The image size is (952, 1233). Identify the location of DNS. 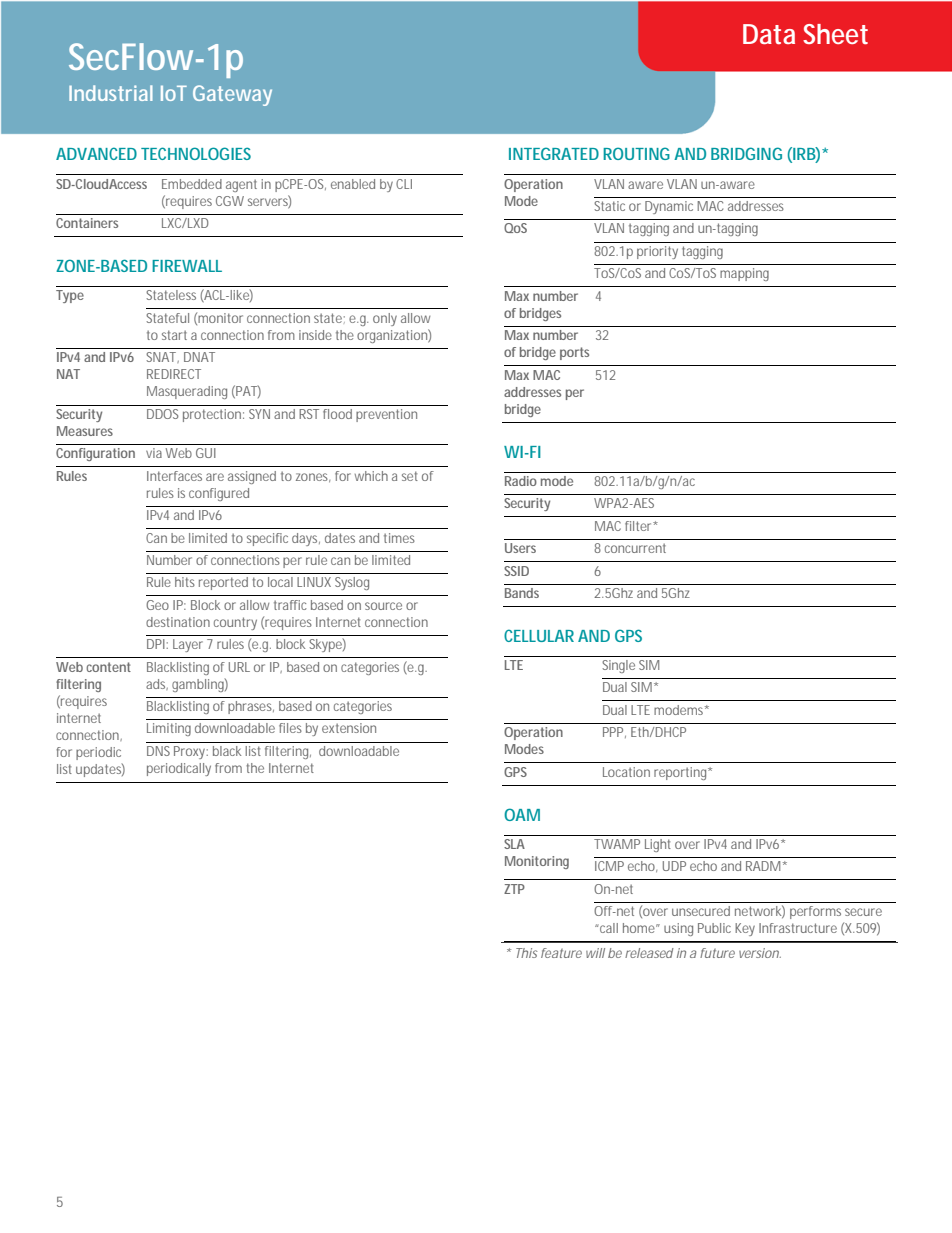
(158, 751).
